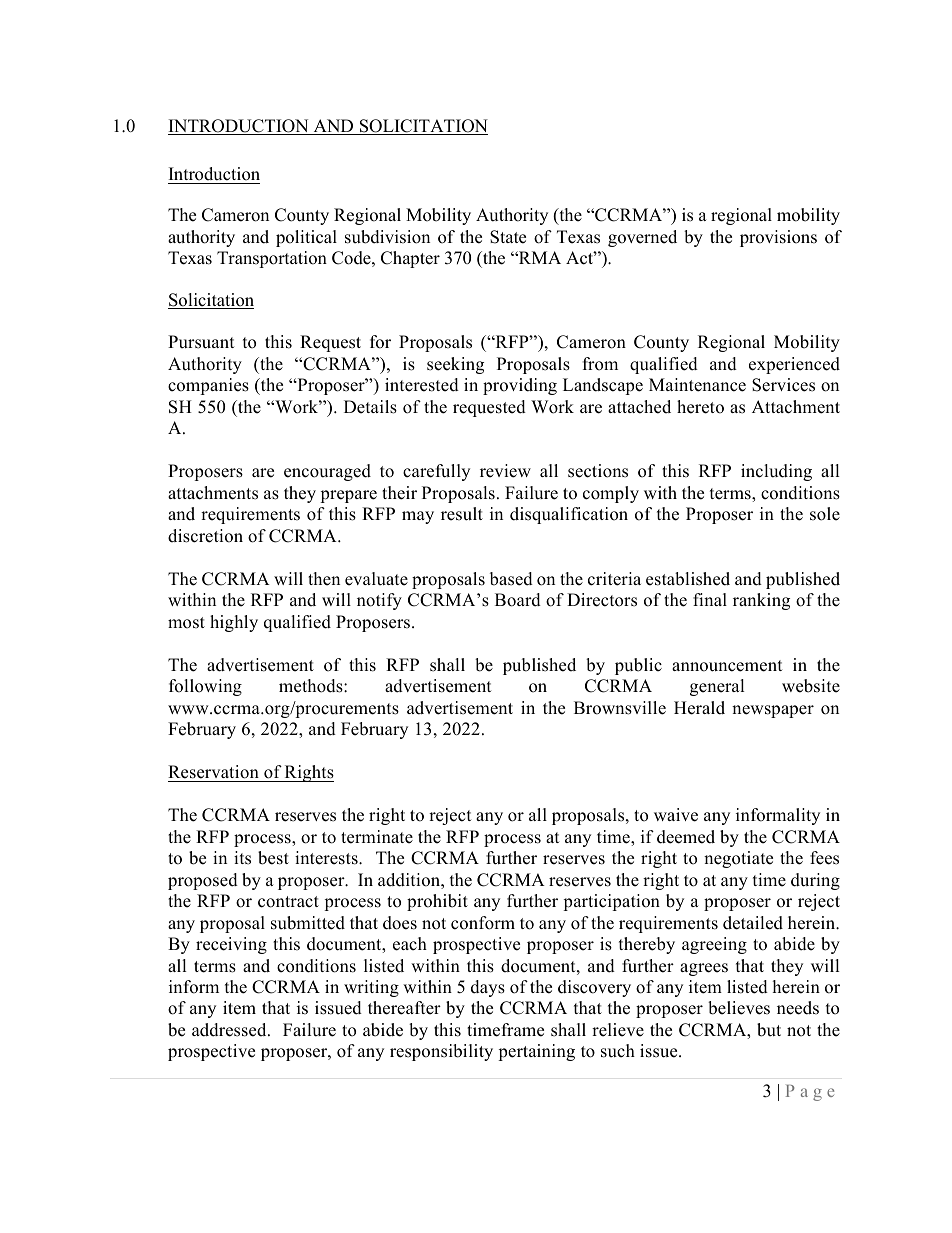 This page has width=952, height=1233. What do you see at coordinates (213, 772) in the page?
I see `Reservation` at bounding box center [213, 772].
